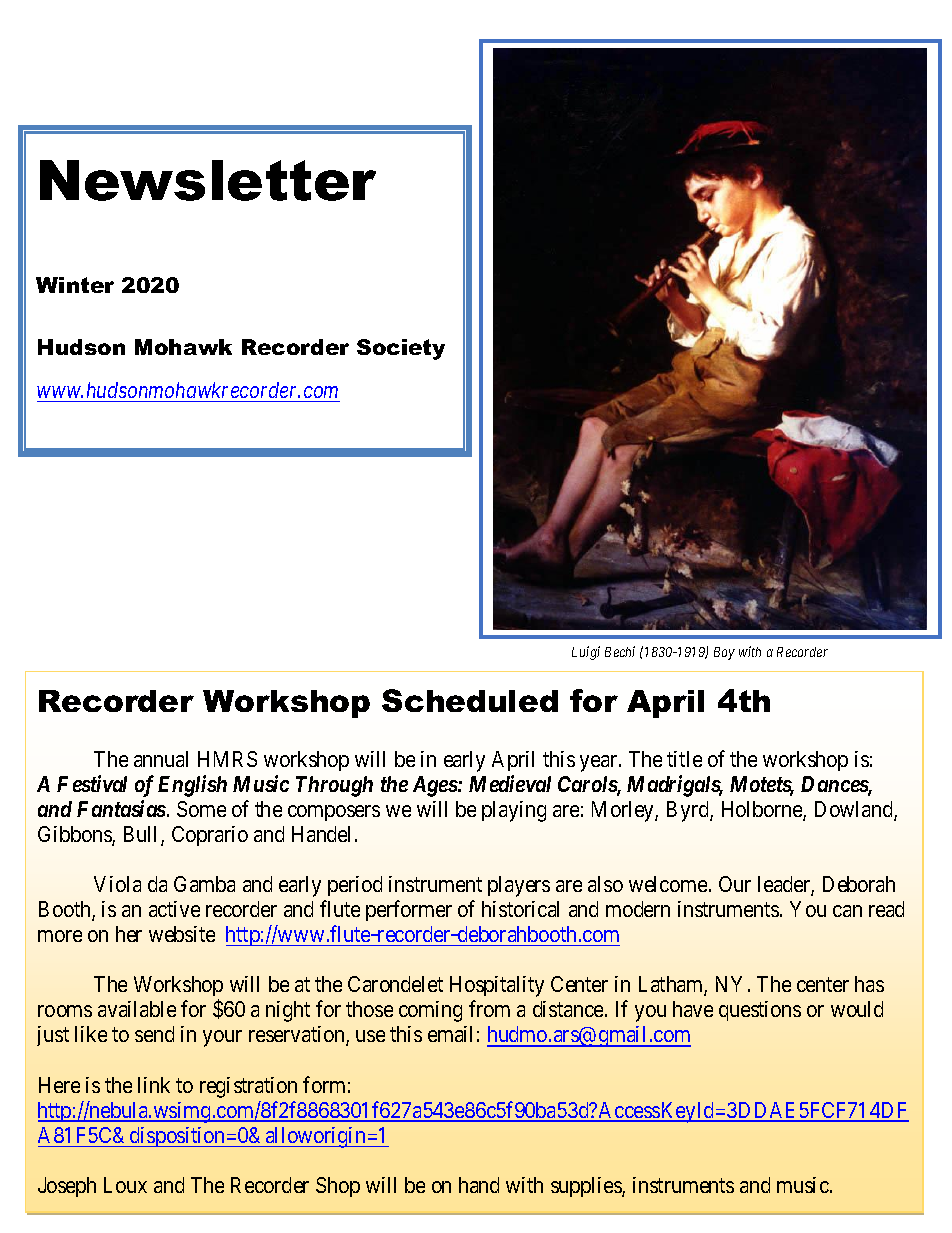 The image size is (952, 1233). What do you see at coordinates (587, 1187) in the screenshot?
I see `supplies` at bounding box center [587, 1187].
